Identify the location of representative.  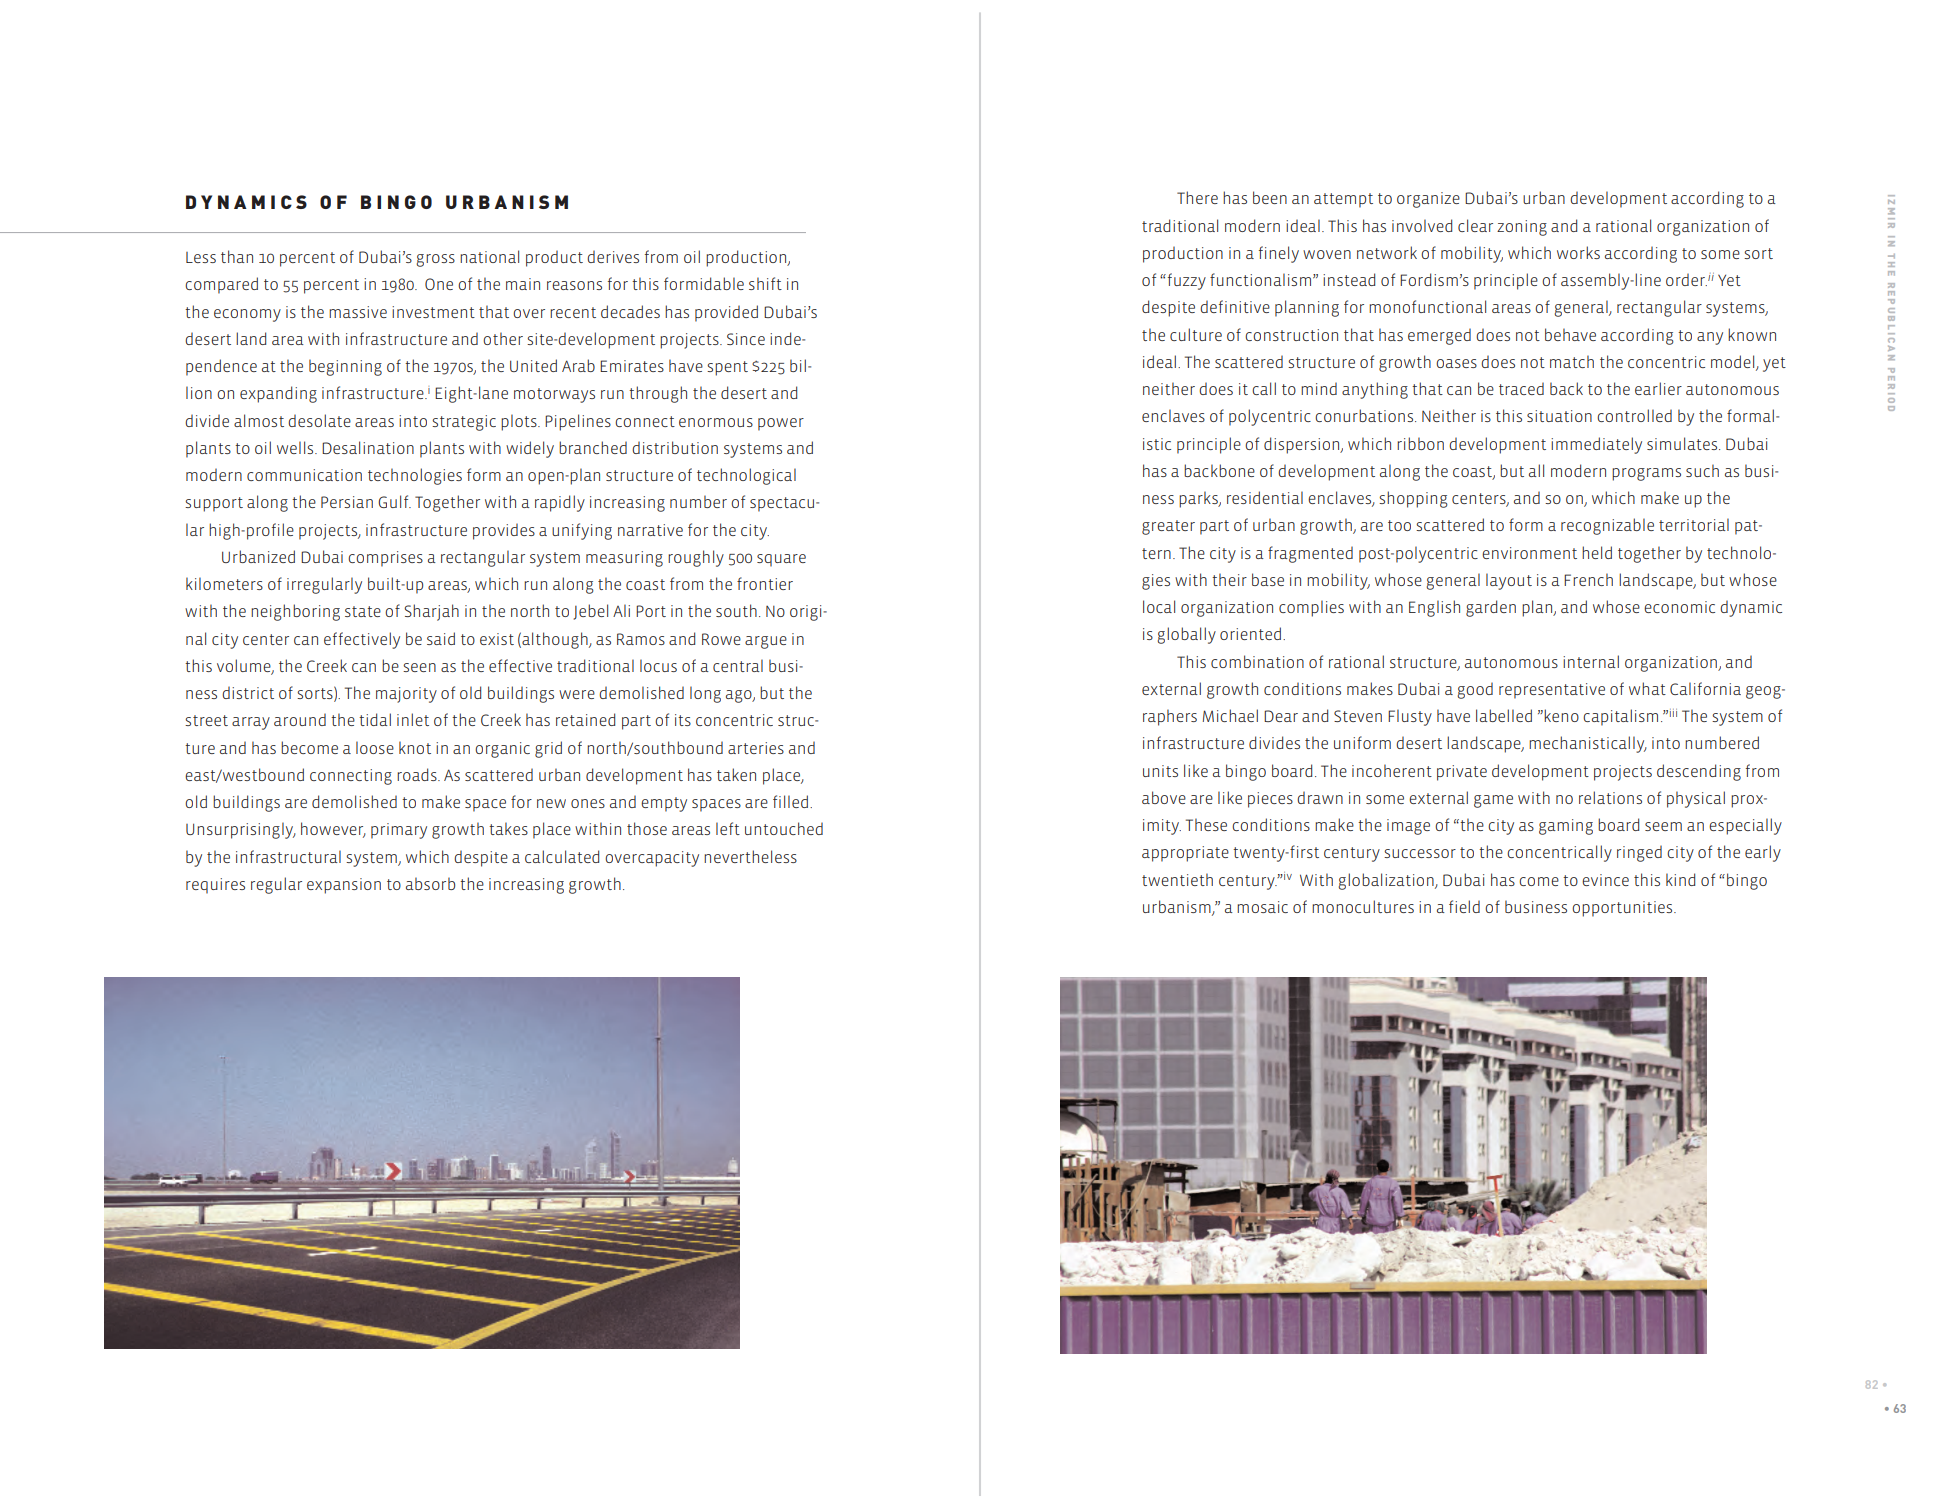
(1552, 691).
